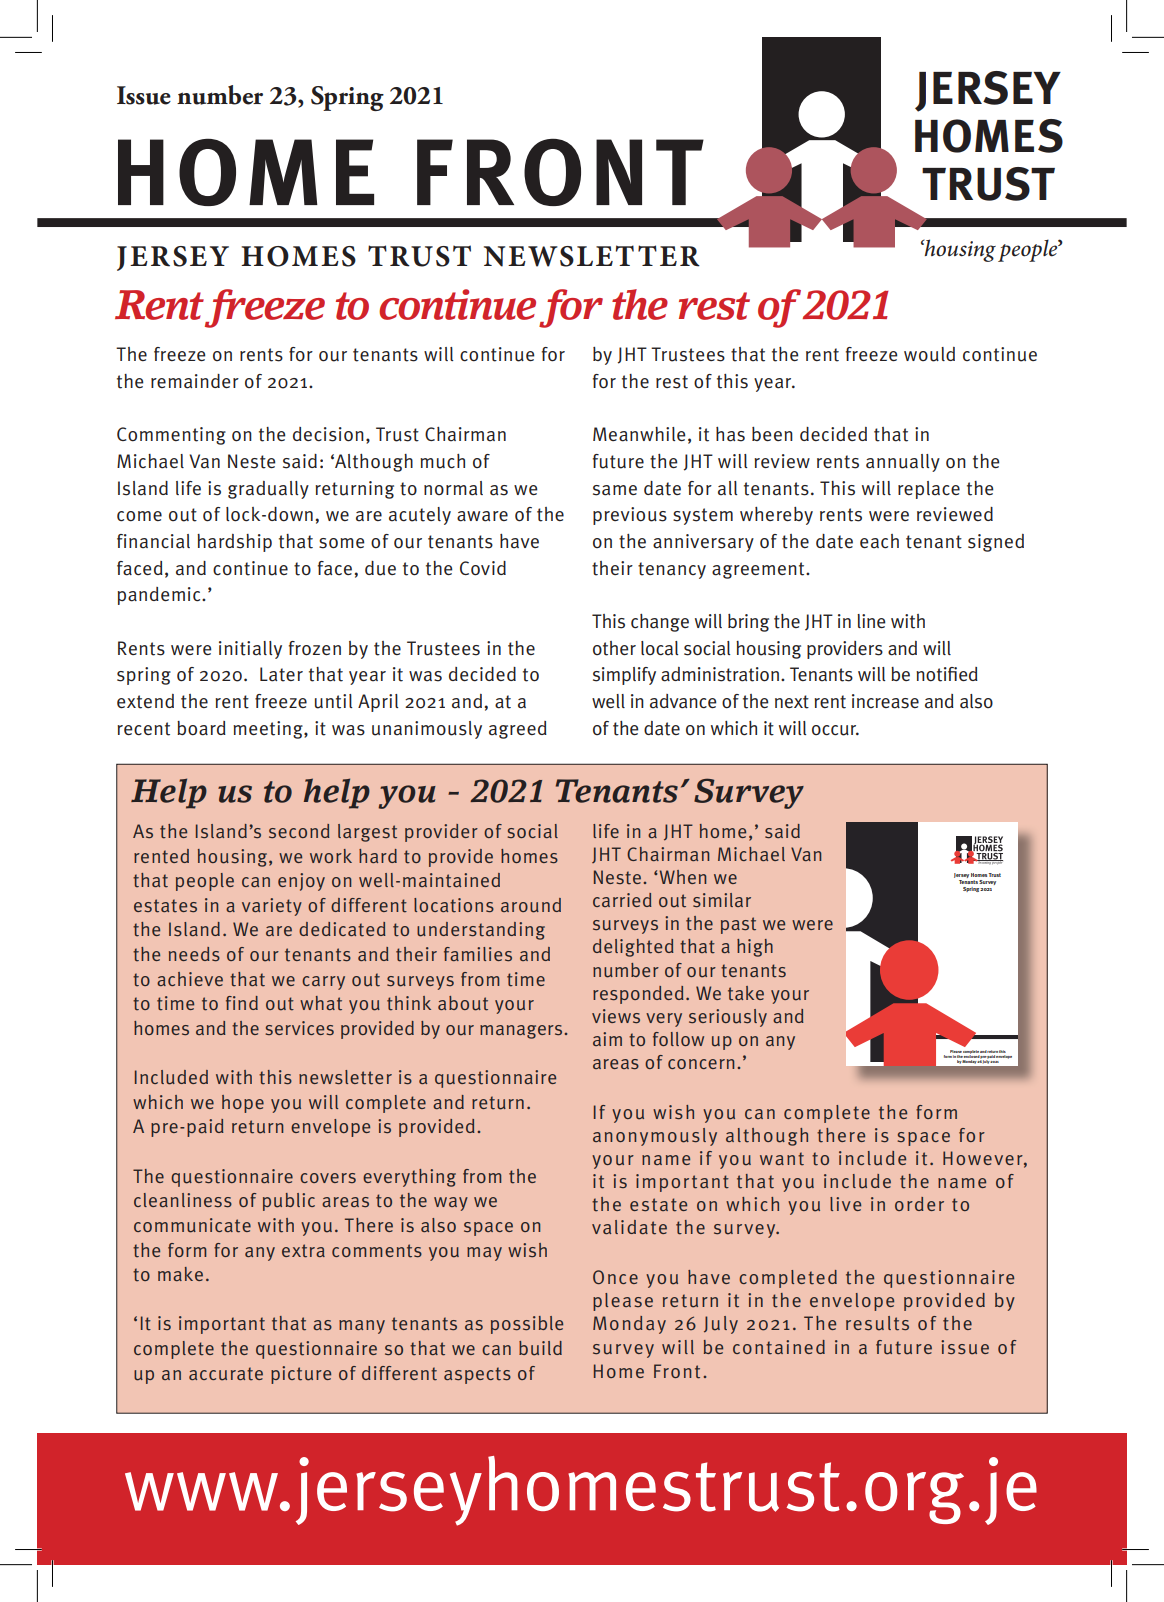  Describe the element at coordinates (639, 434) in the screenshot. I see `Meanwhile` at that location.
